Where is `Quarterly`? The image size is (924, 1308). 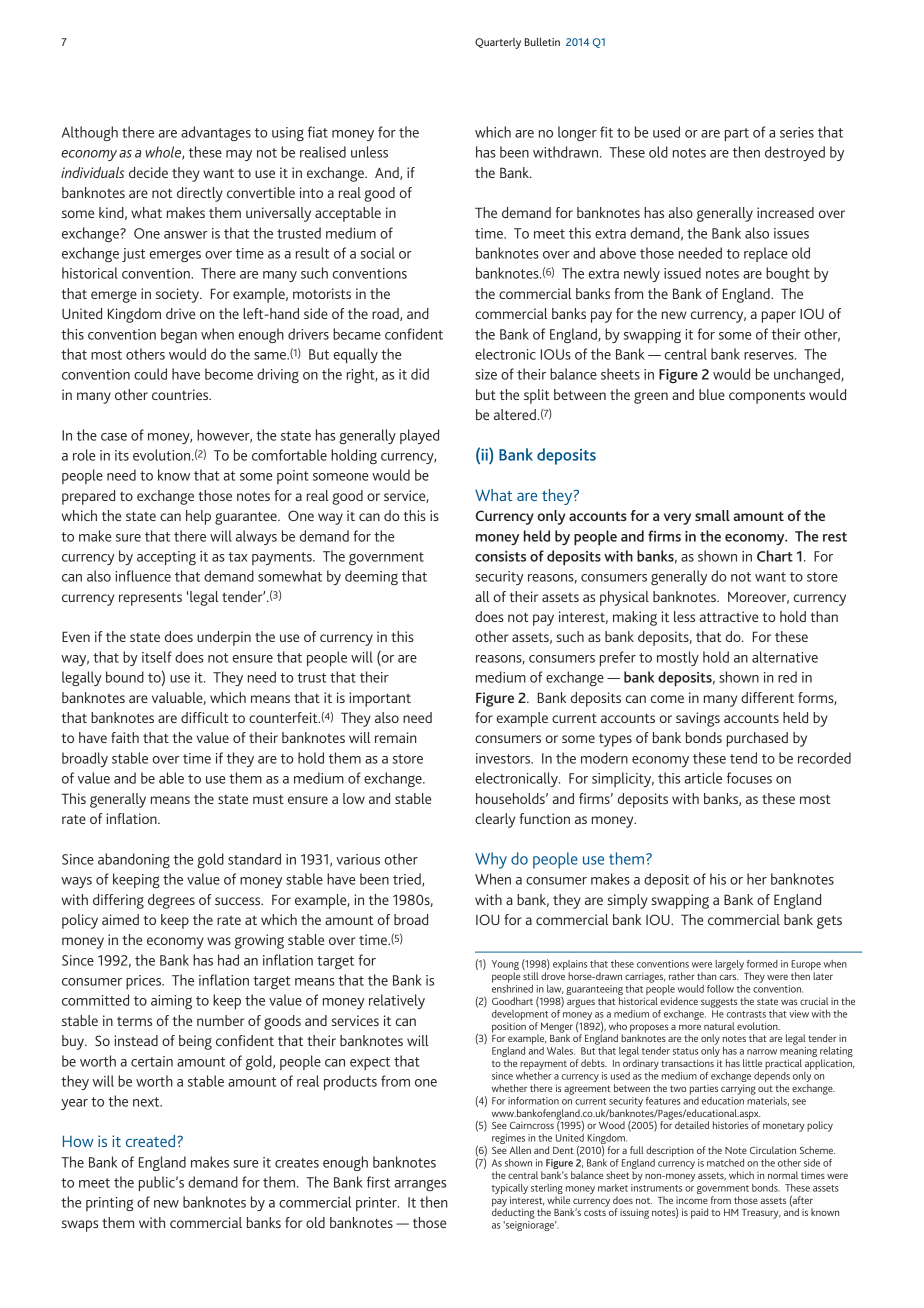 Quarterly is located at coordinates (498, 43).
